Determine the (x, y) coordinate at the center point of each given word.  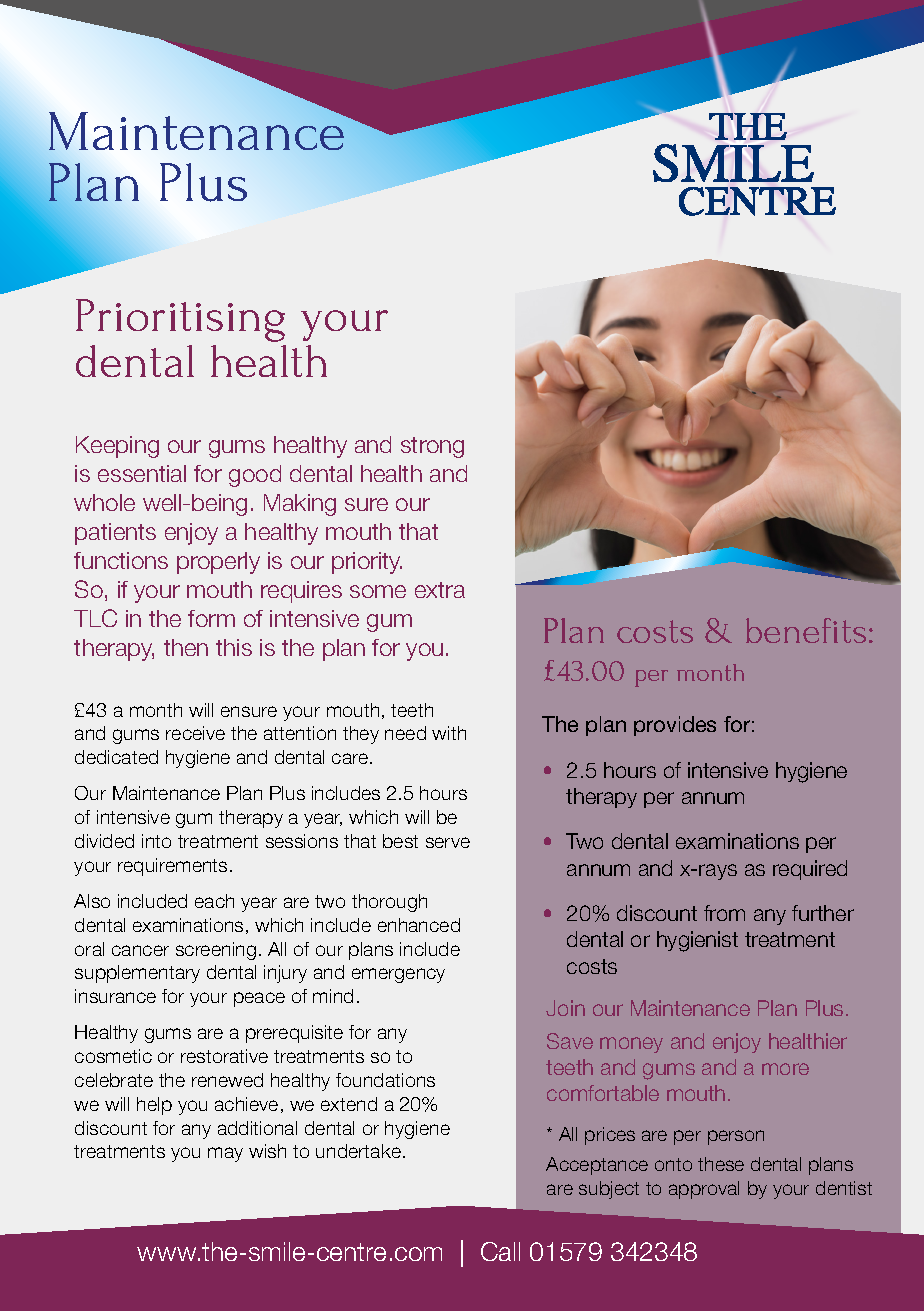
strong (432, 447)
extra (440, 590)
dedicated (116, 757)
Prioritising (180, 320)
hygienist (697, 941)
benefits (806, 630)
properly (218, 563)
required (810, 870)
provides (675, 726)
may (225, 1154)
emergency (398, 975)
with (449, 733)
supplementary (137, 974)
